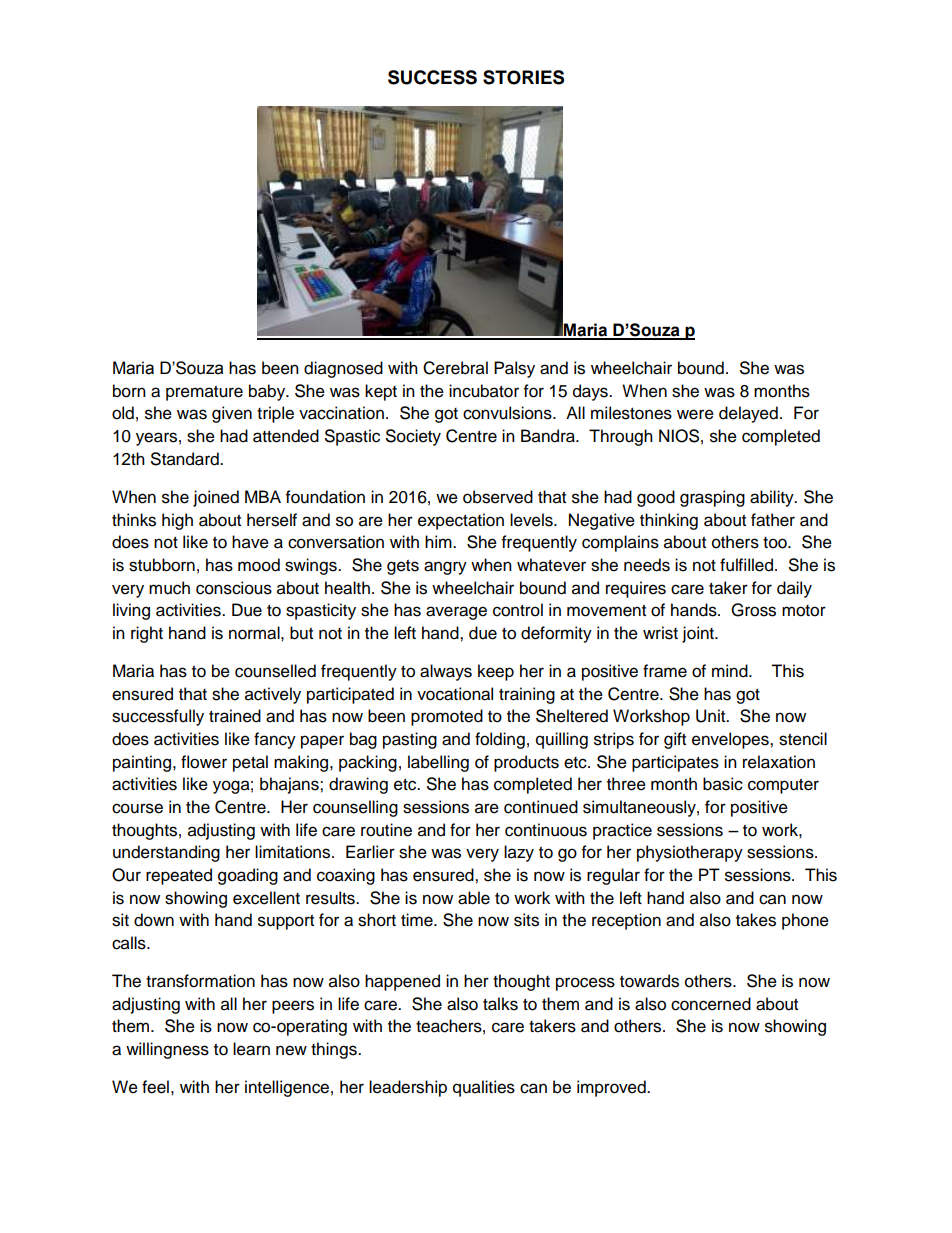  I want to click on joined, so click(216, 498).
